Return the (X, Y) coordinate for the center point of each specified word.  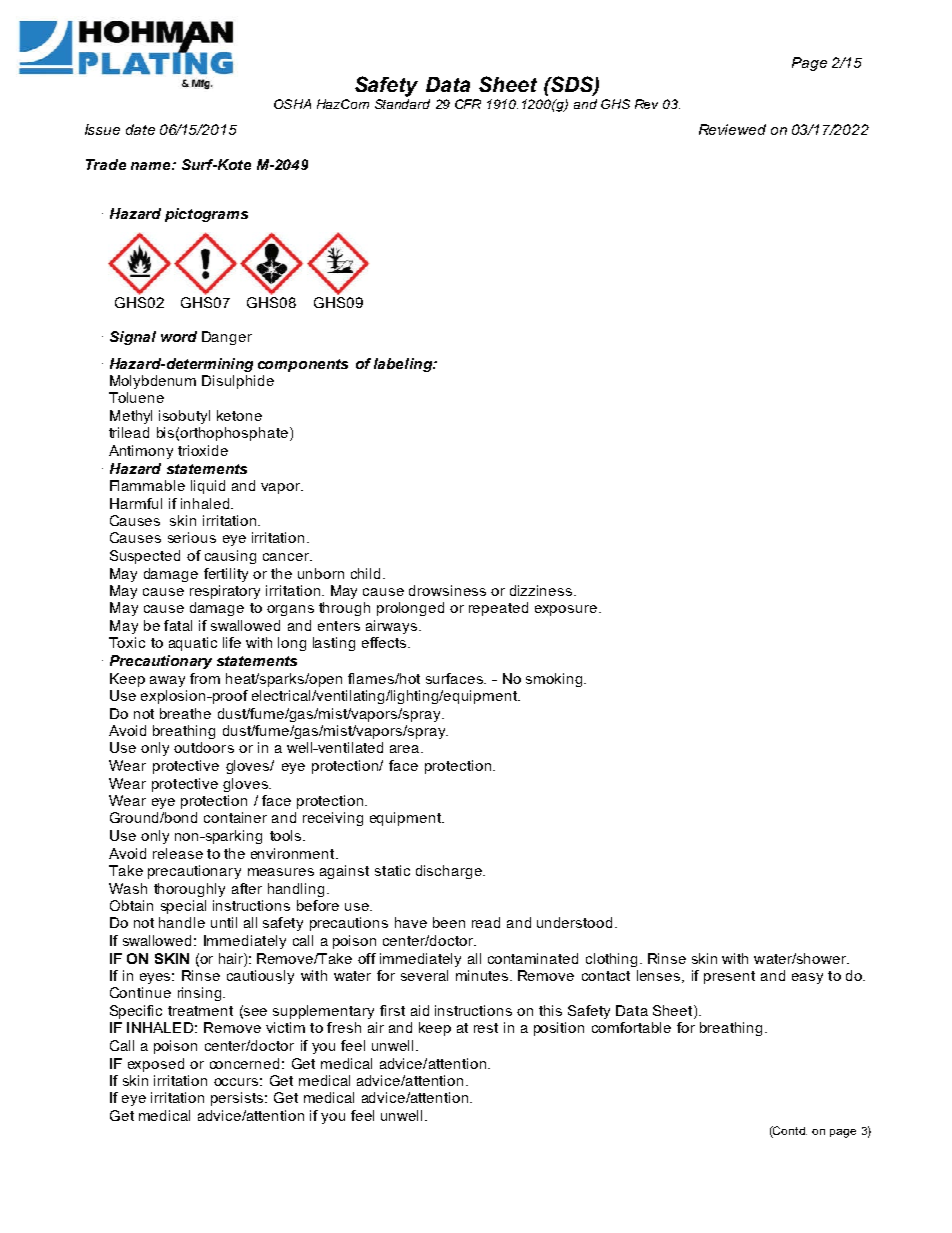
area (406, 749)
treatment (200, 1011)
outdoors (204, 747)
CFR (468, 104)
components (303, 365)
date (140, 129)
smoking (555, 680)
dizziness (542, 590)
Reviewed (732, 129)
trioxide (203, 450)
